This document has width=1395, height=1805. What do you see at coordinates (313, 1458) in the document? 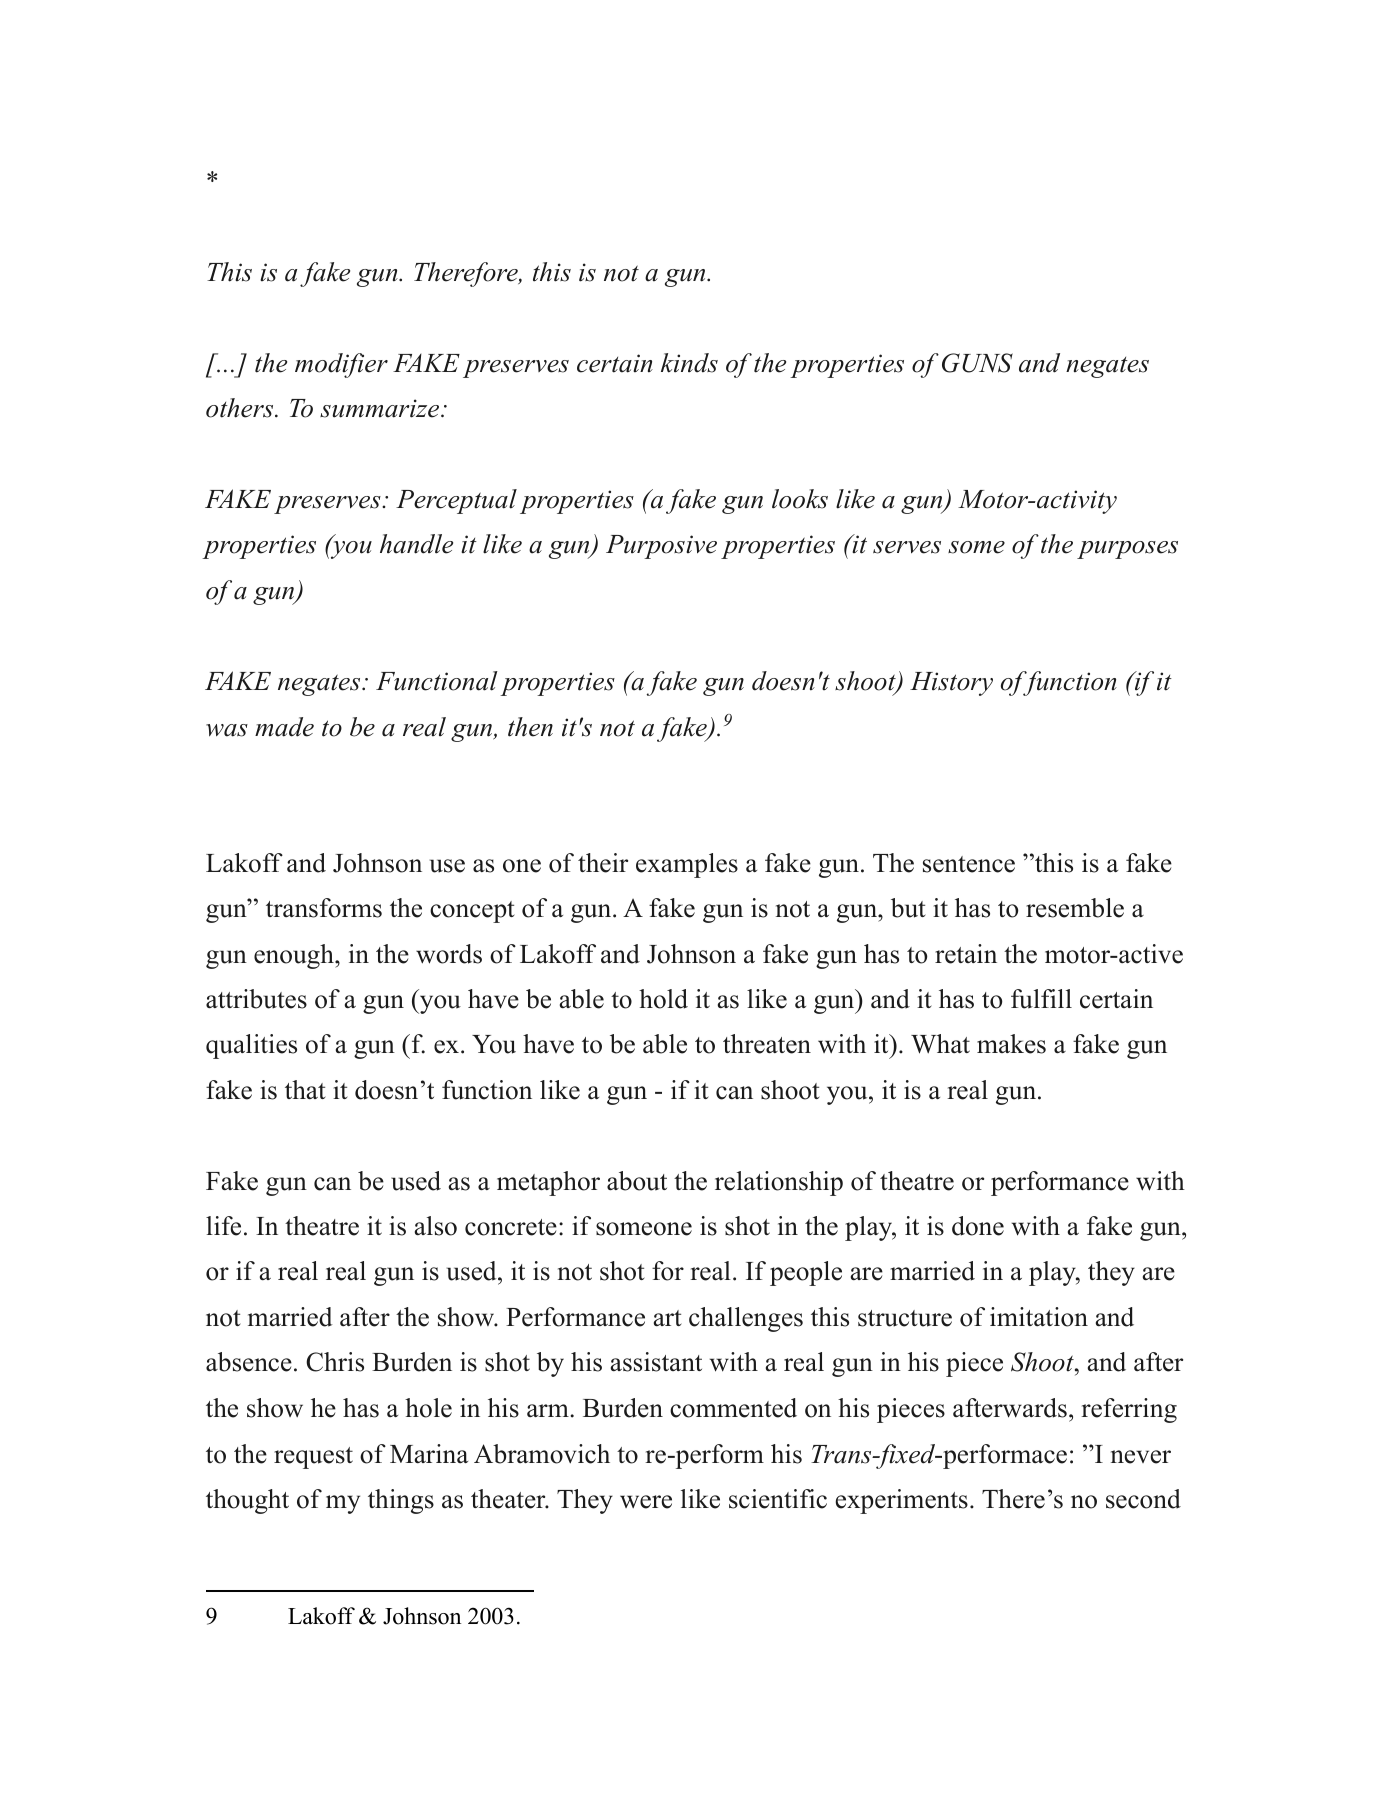
I see `request` at bounding box center [313, 1458].
